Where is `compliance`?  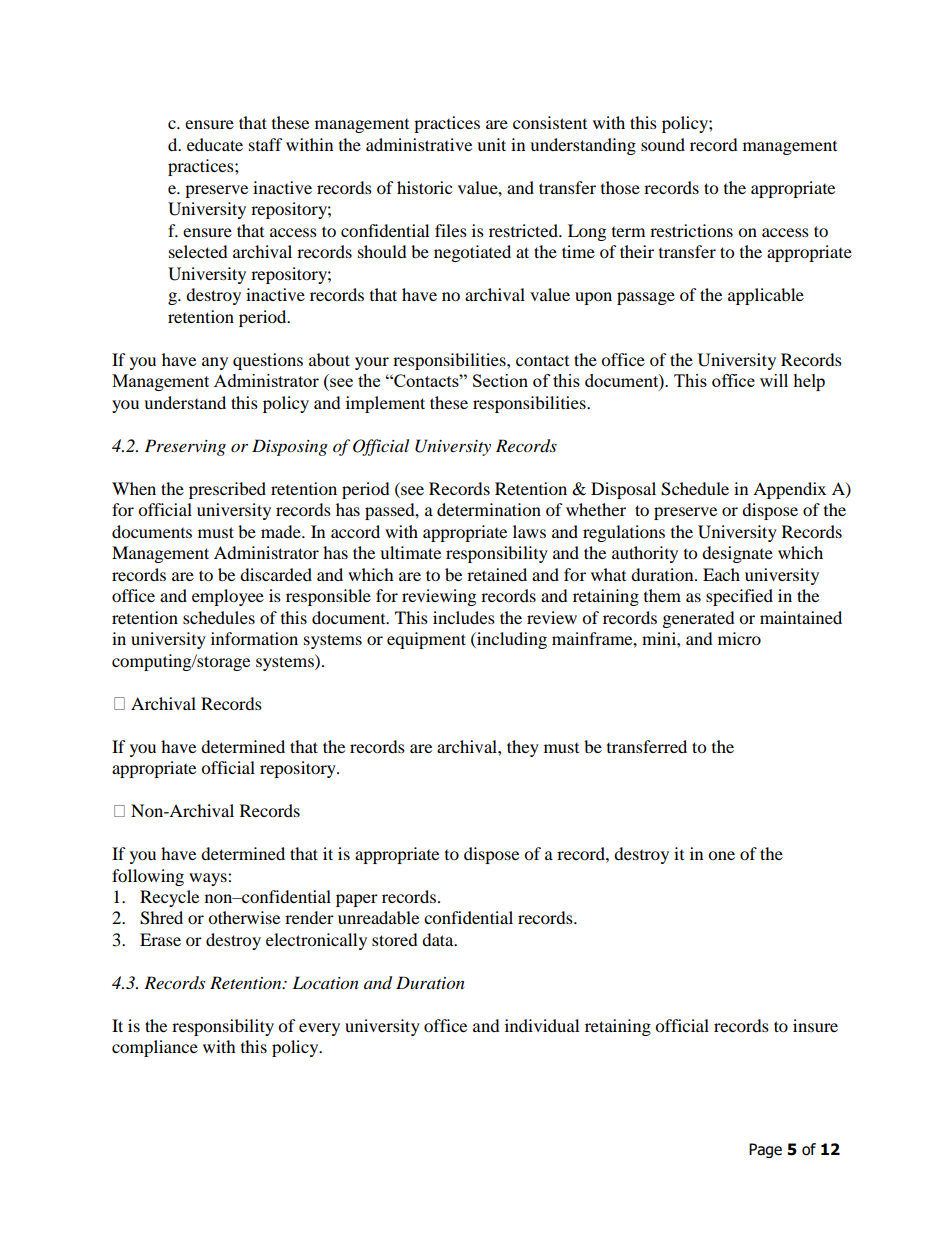
compliance is located at coordinates (155, 1048).
